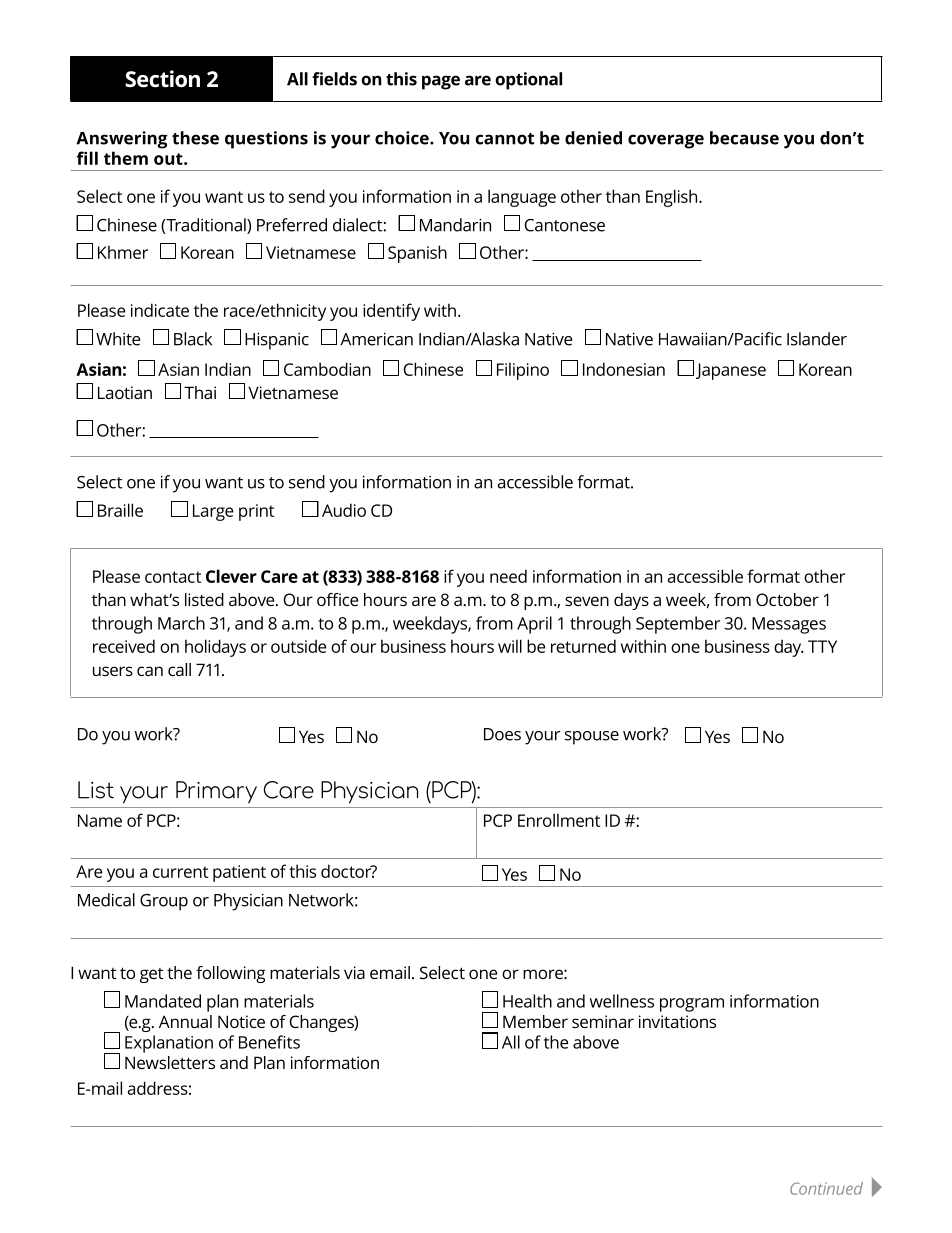 The image size is (952, 1233). Describe the element at coordinates (441, 82) in the page. I see `page` at that location.
